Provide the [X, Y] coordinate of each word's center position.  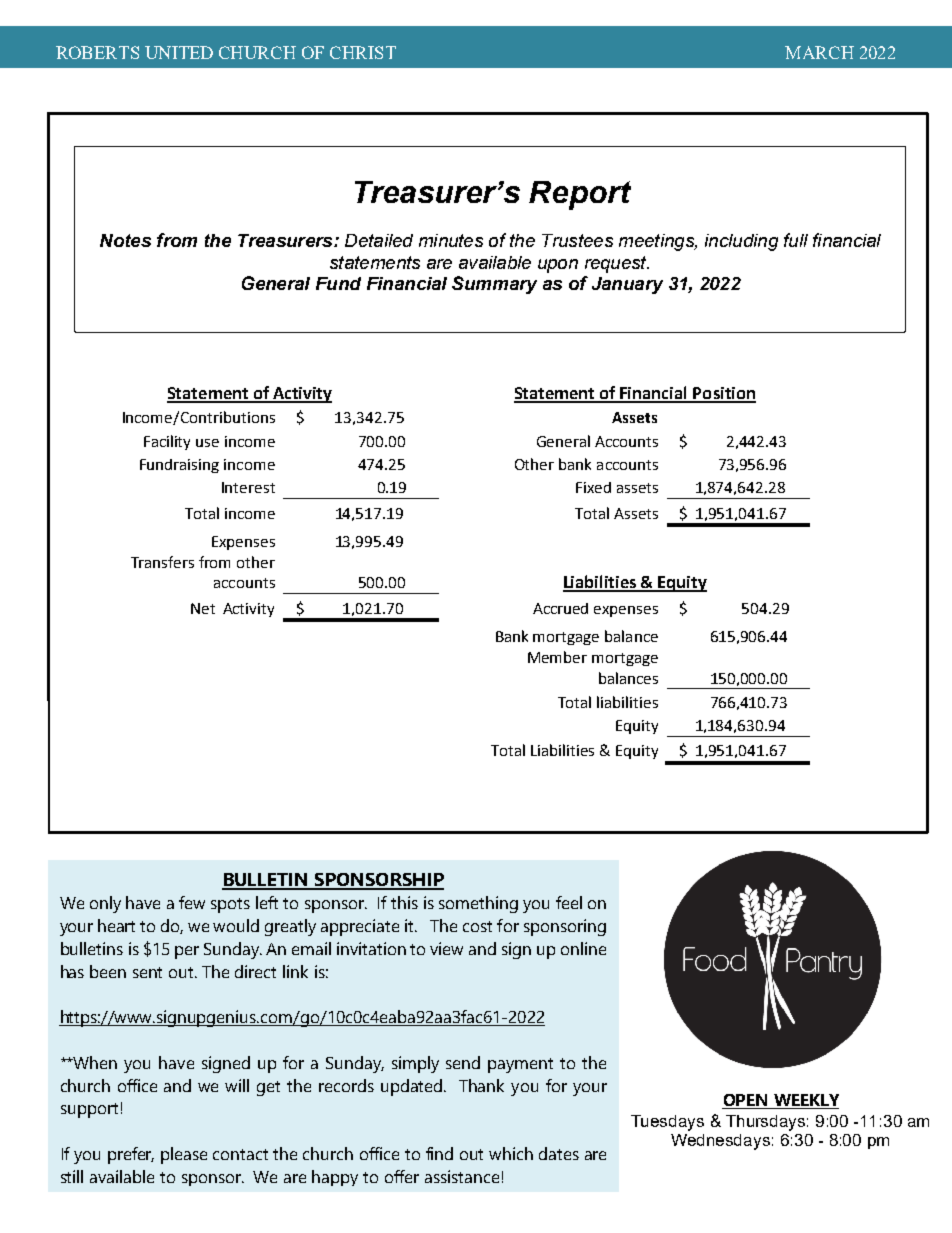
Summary [494, 285]
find [439, 1153]
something [478, 904]
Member [557, 657]
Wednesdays [720, 1142]
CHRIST [363, 52]
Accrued [560, 608]
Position [724, 394]
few [192, 902]
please [184, 1155]
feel [569, 902]
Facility [167, 442]
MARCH [819, 52]
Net [203, 608]
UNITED [179, 52]
